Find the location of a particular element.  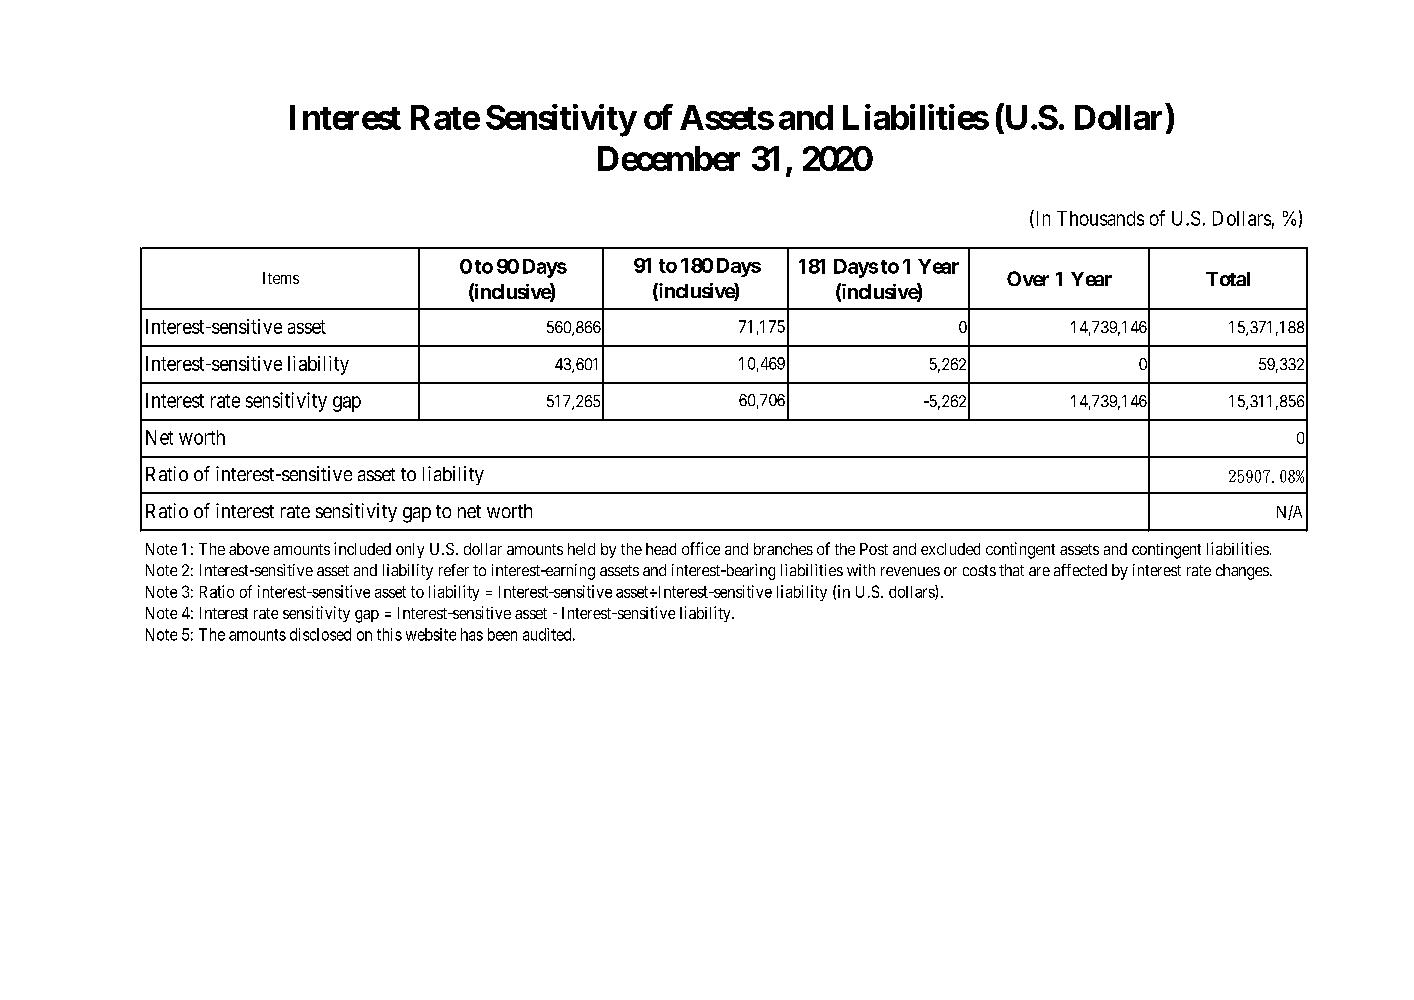

Total is located at coordinates (1228, 279).
